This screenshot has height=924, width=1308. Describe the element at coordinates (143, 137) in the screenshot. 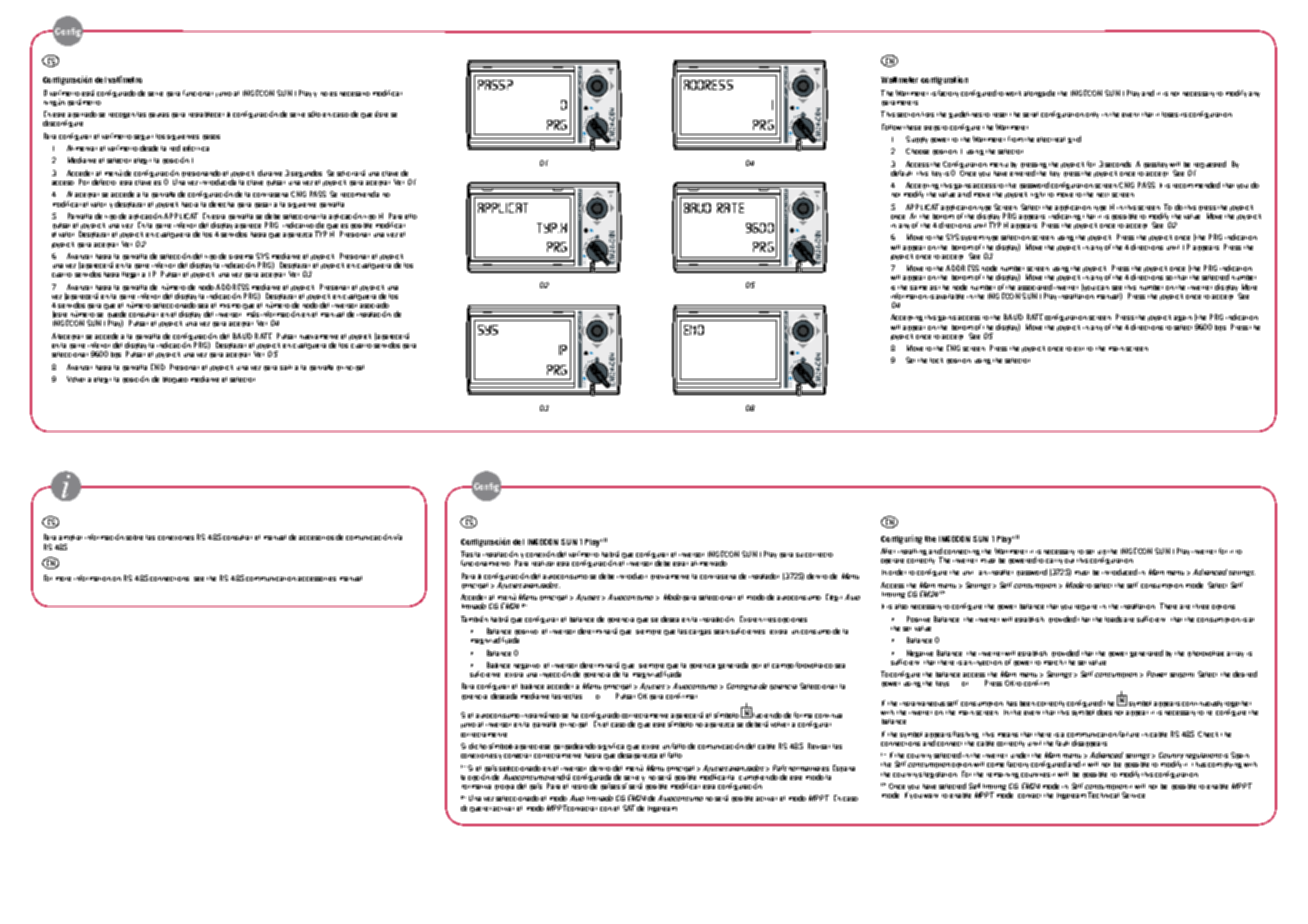

I see `seguir` at that location.
